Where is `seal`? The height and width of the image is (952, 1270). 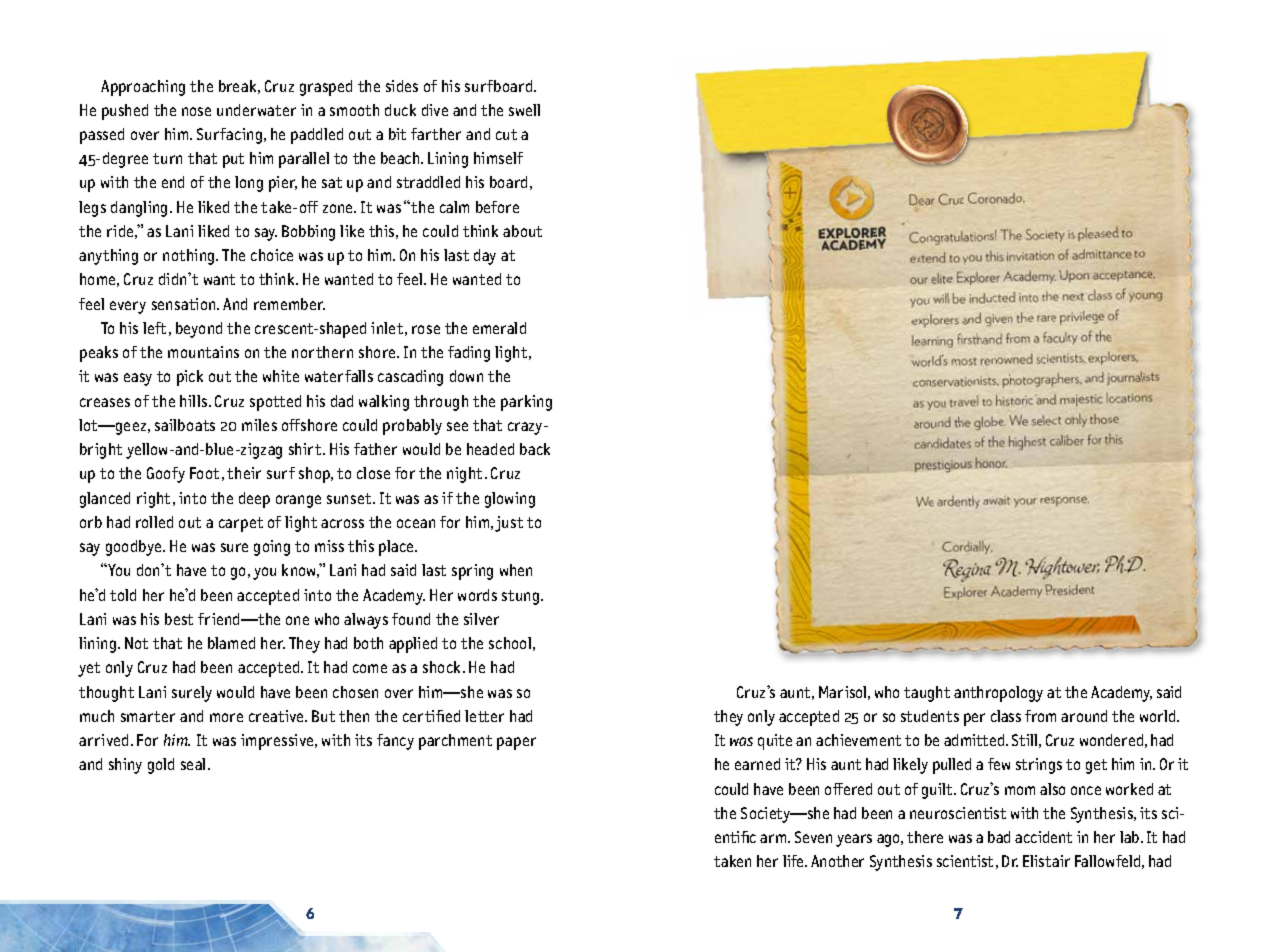 seal is located at coordinates (193, 764).
